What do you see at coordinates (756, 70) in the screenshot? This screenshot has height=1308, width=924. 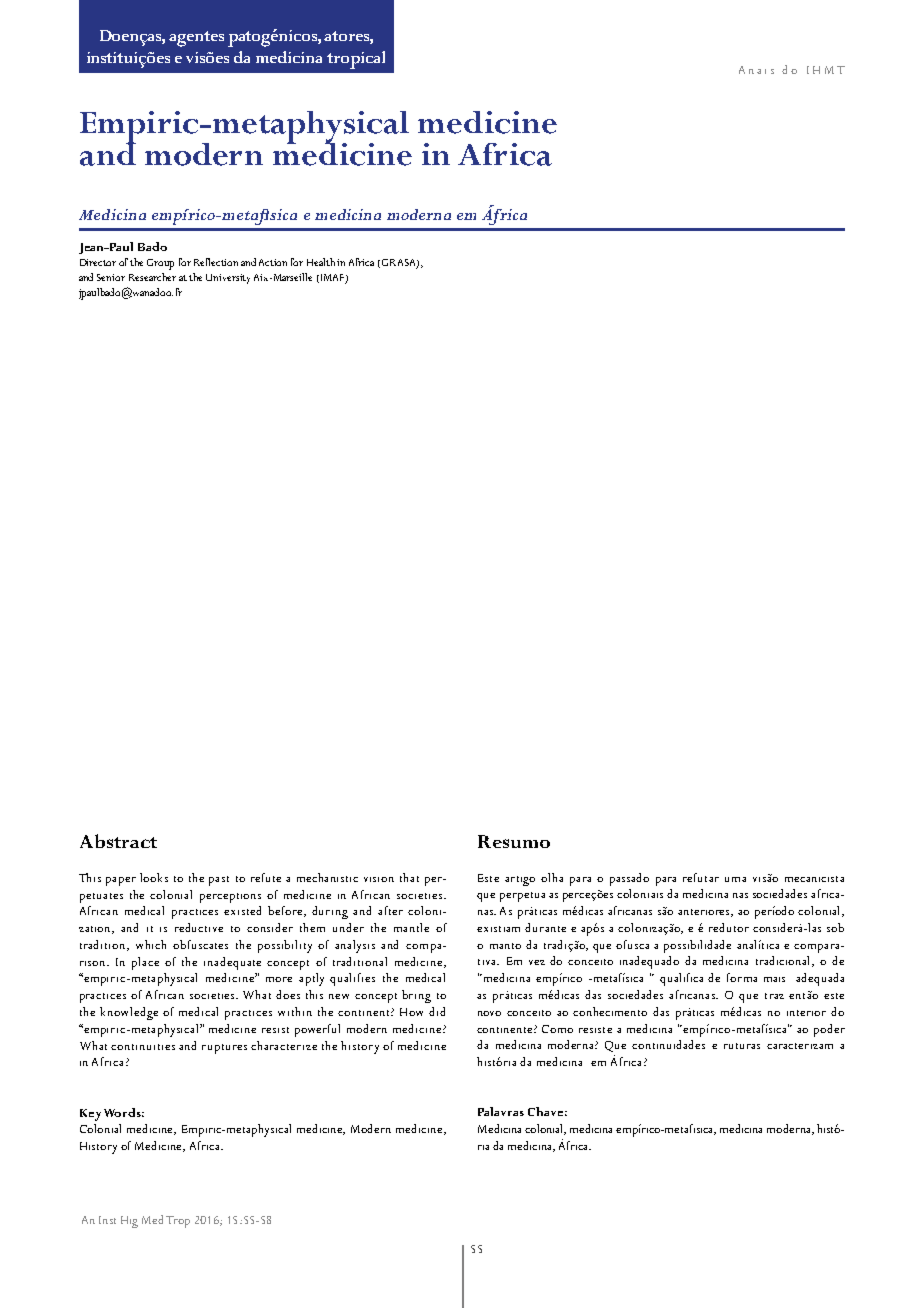 I see `Anais` at bounding box center [756, 70].
